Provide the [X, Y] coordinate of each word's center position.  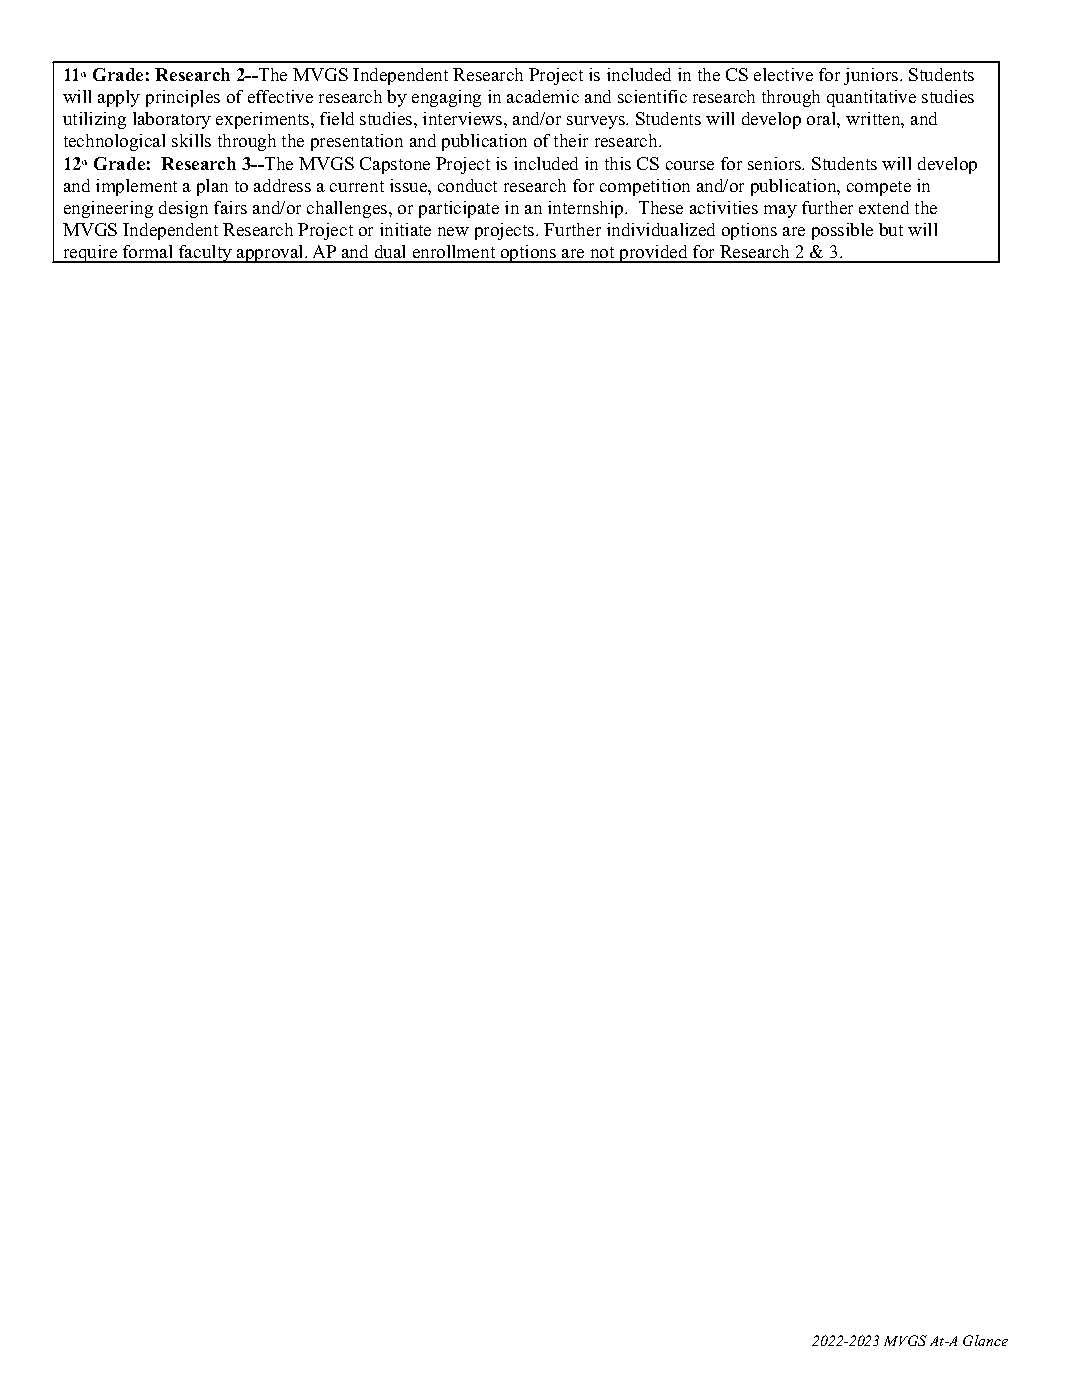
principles [183, 98]
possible [842, 231]
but [891, 229]
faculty [205, 254]
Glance [985, 1340]
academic [543, 96]
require [90, 254]
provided [653, 254]
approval [270, 254]
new [453, 231]
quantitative [871, 98]
